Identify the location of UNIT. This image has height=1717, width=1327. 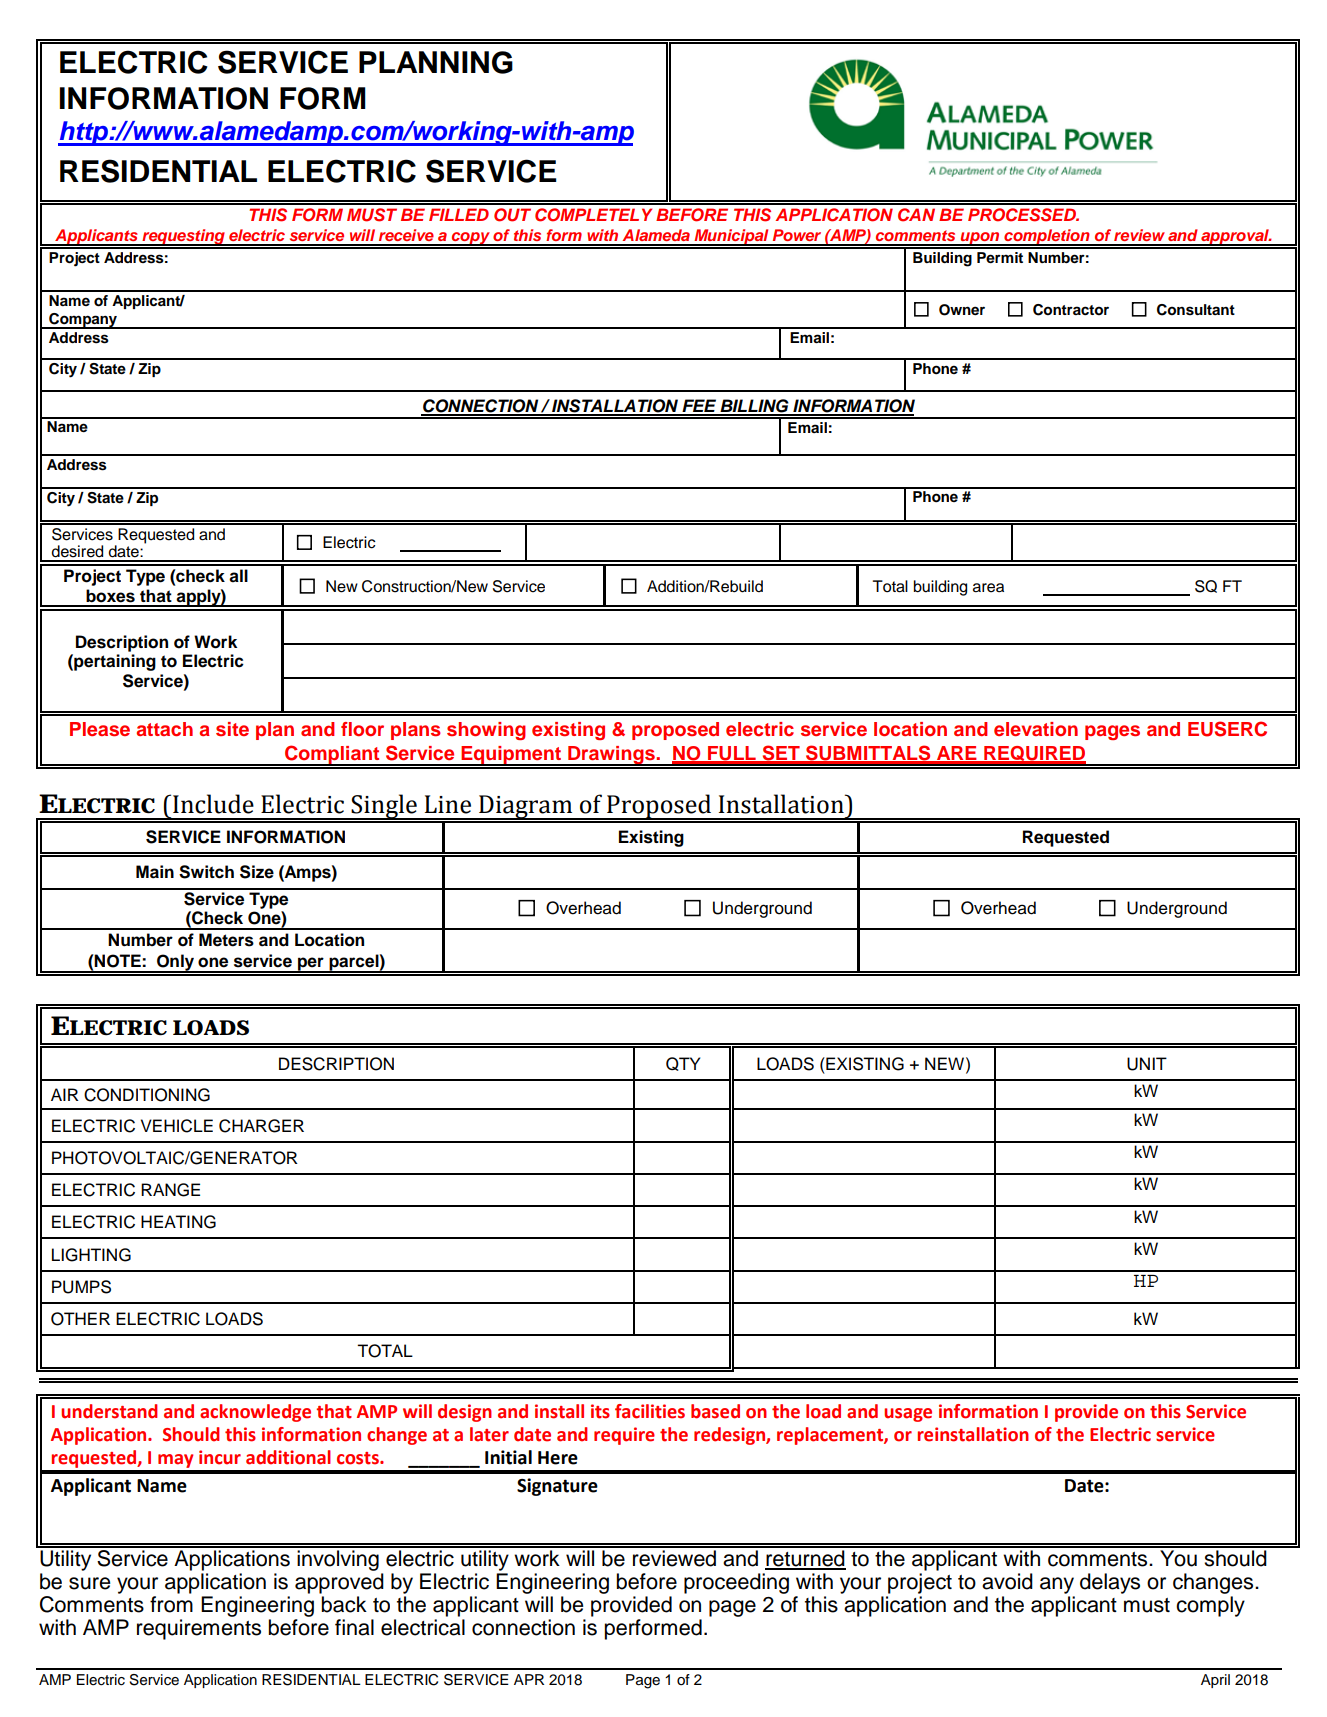
(1147, 1064).
